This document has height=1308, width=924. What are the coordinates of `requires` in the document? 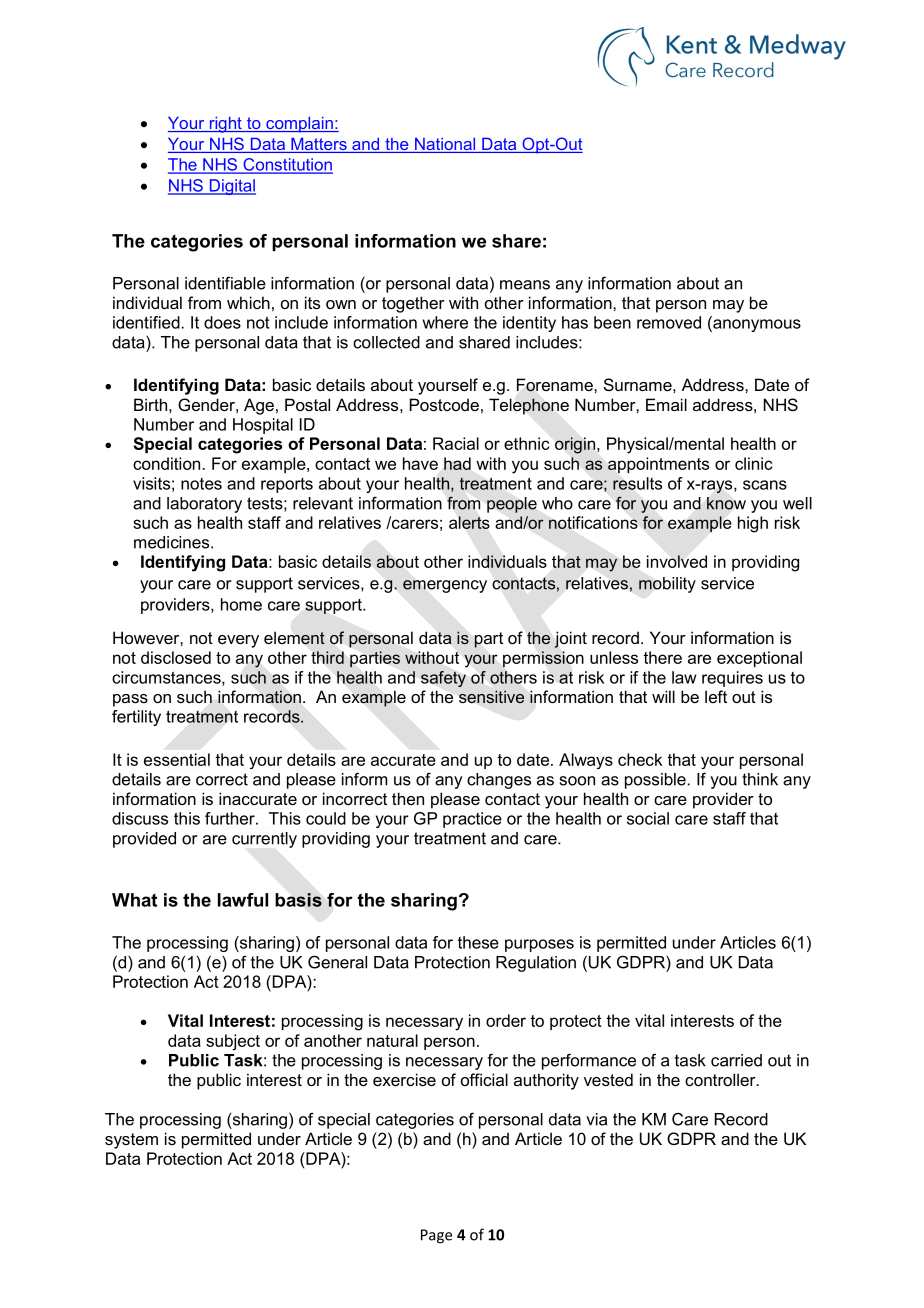 It's located at (732, 679).
